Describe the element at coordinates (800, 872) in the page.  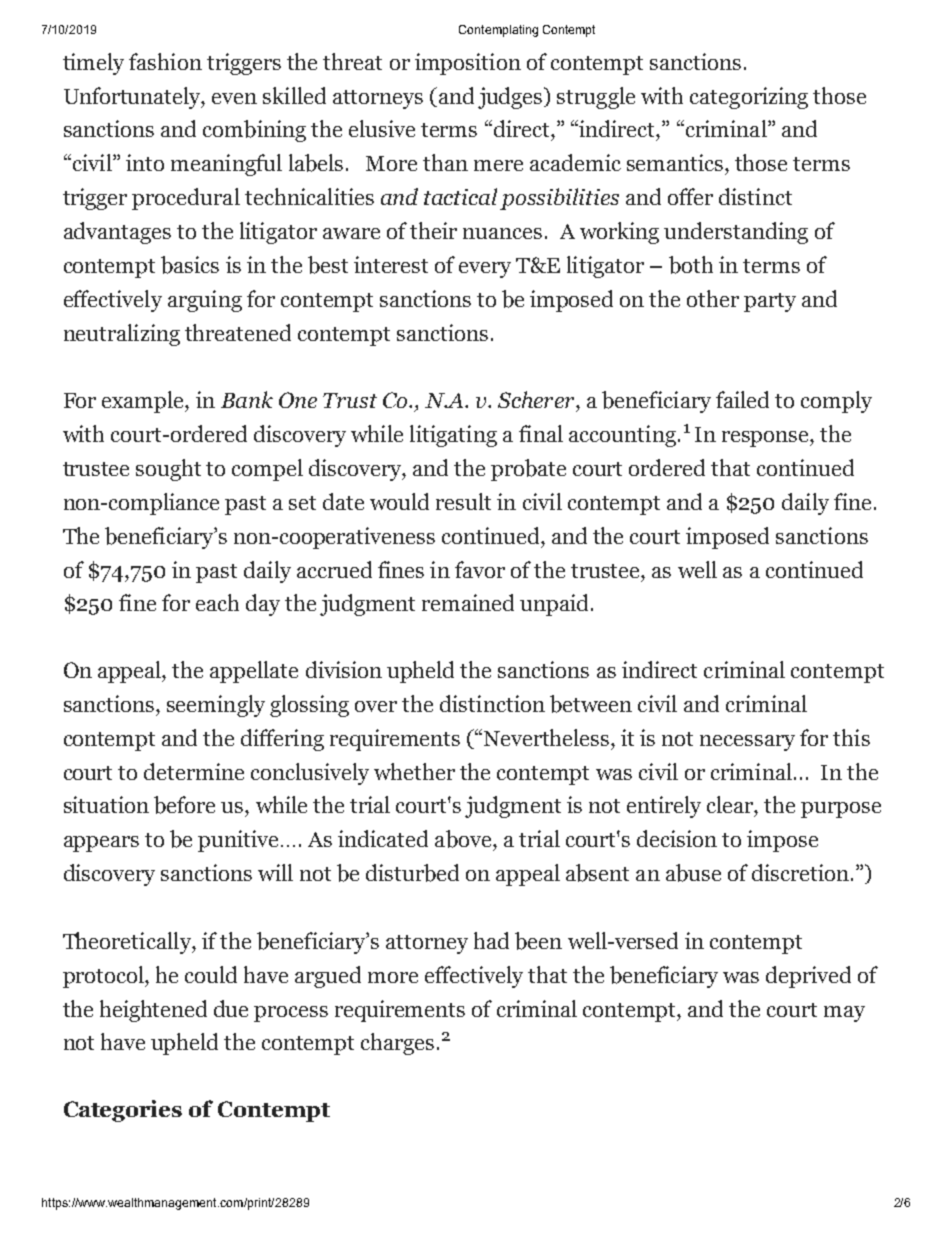
I see `discretion` at that location.
